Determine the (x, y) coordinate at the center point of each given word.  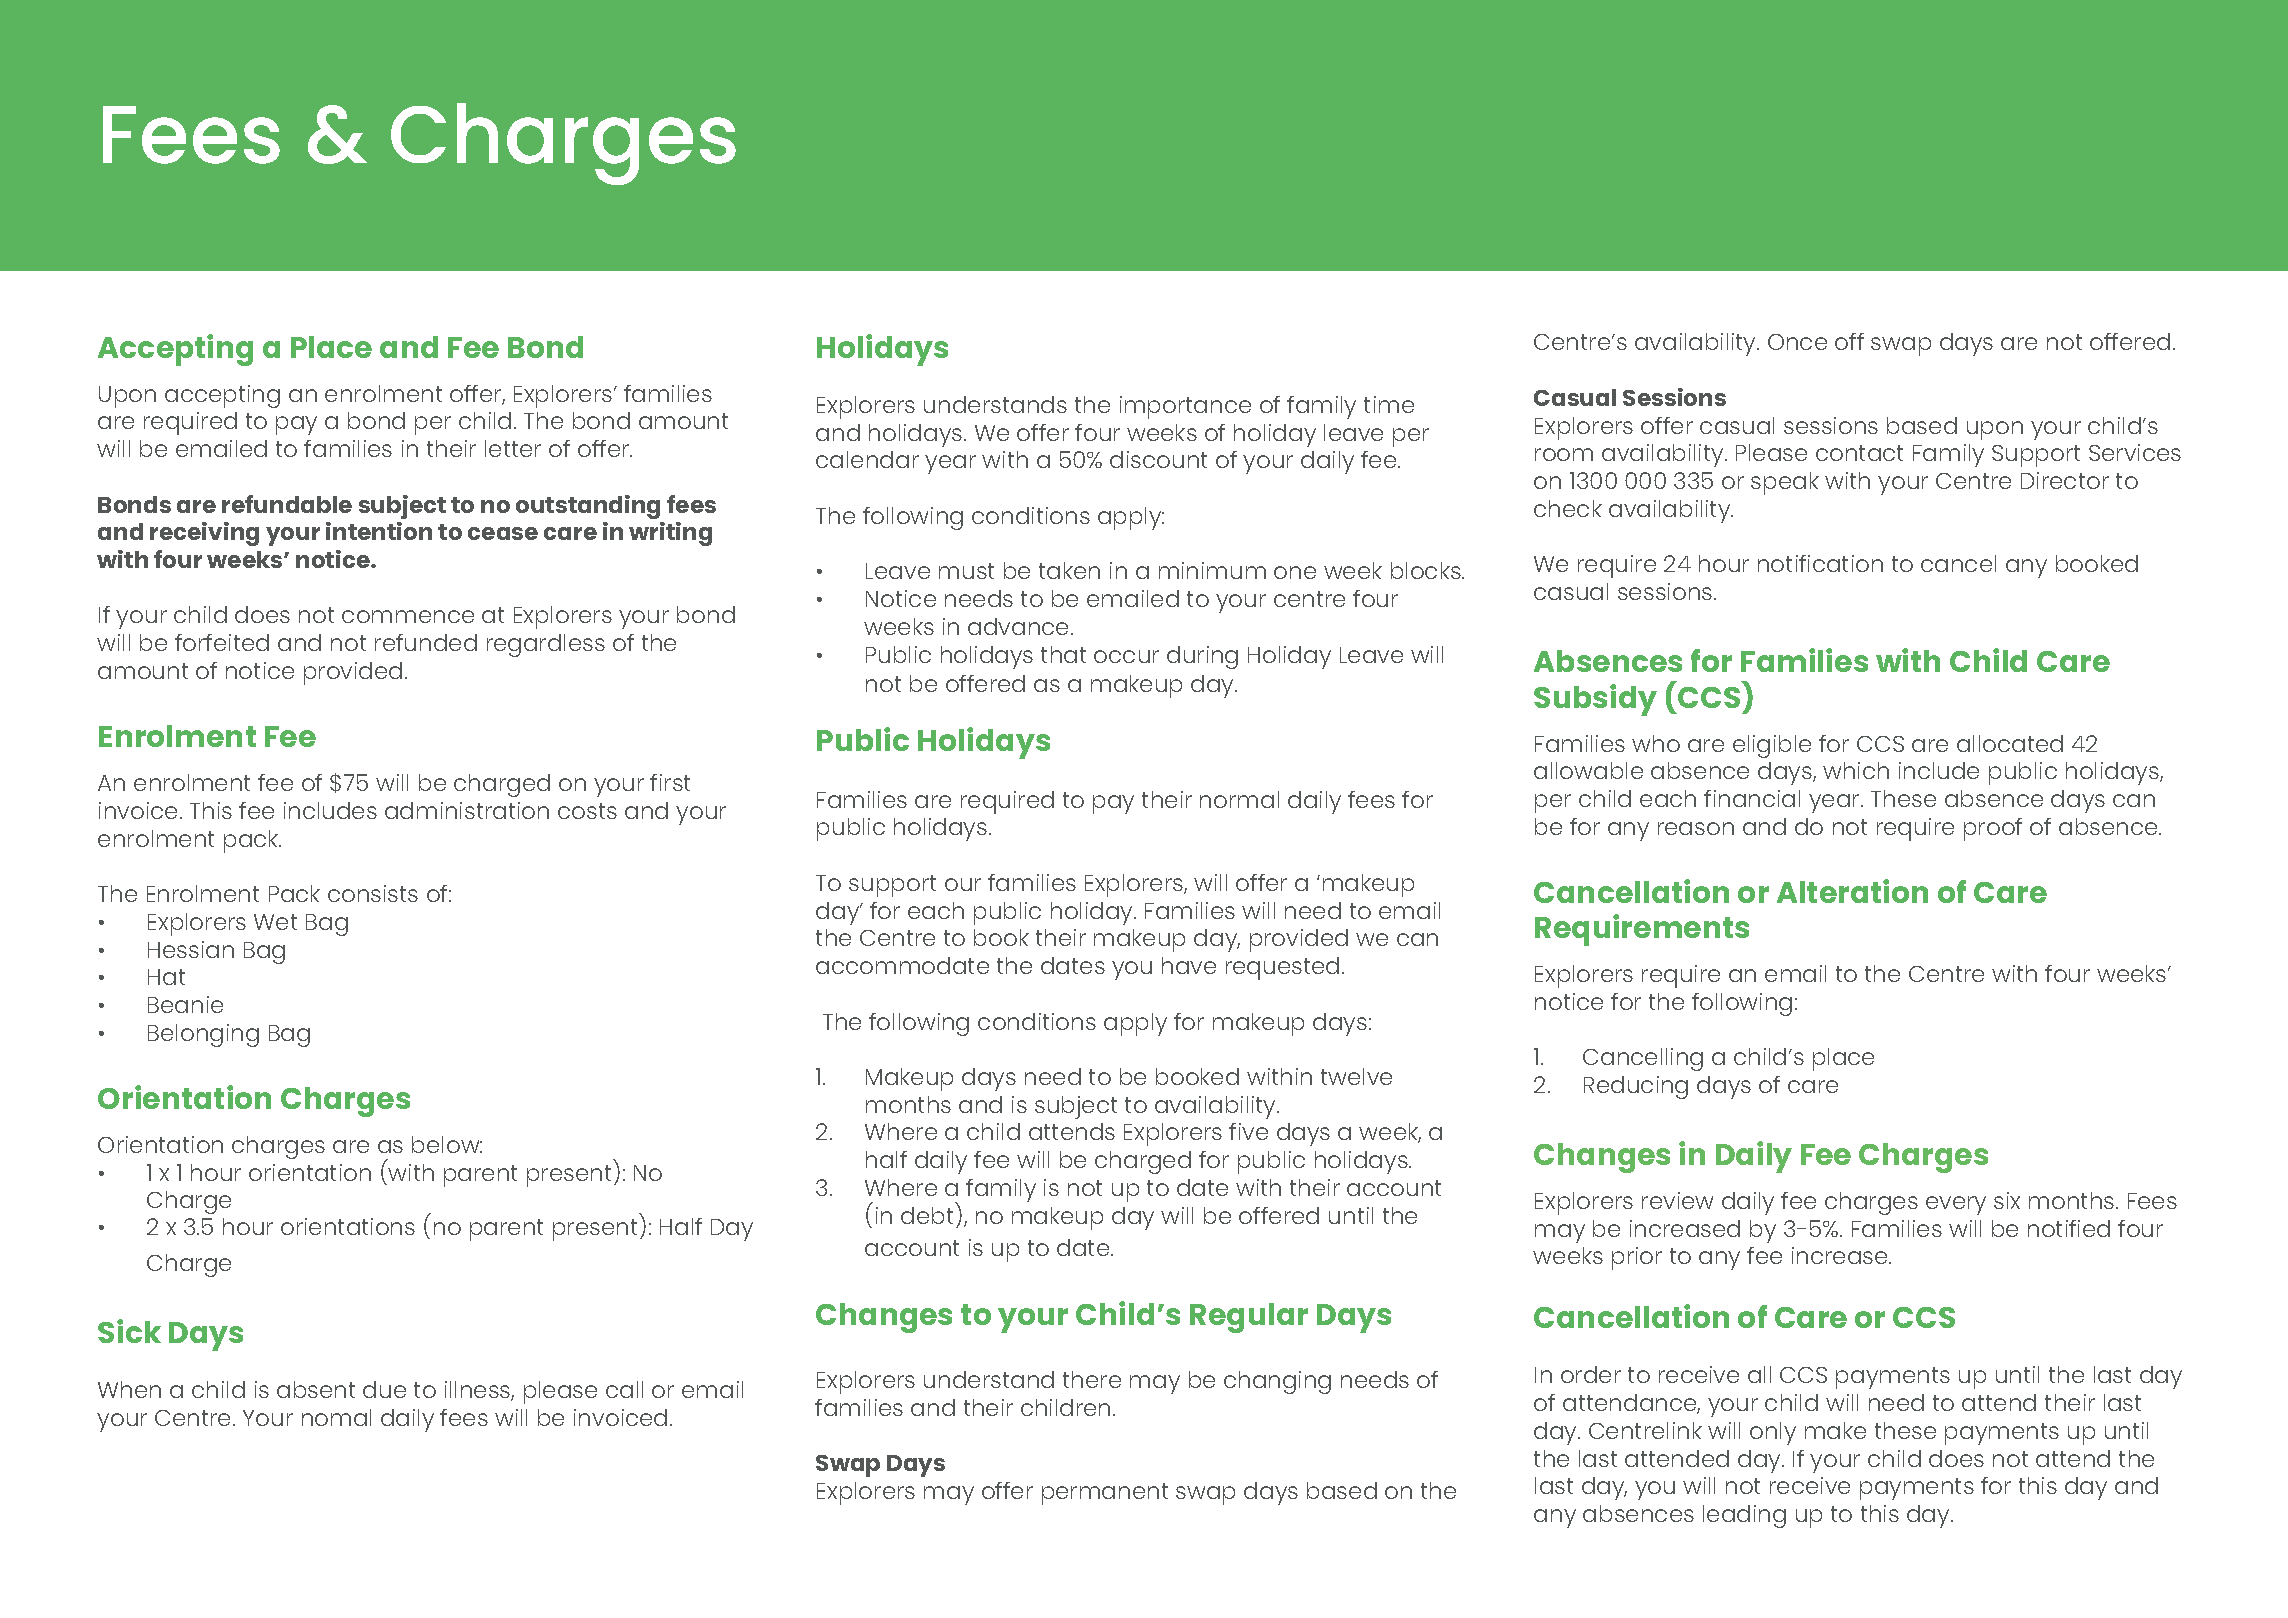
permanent (1105, 1494)
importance (1185, 407)
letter (513, 448)
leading (1744, 1516)
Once (1797, 342)
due (384, 1389)
